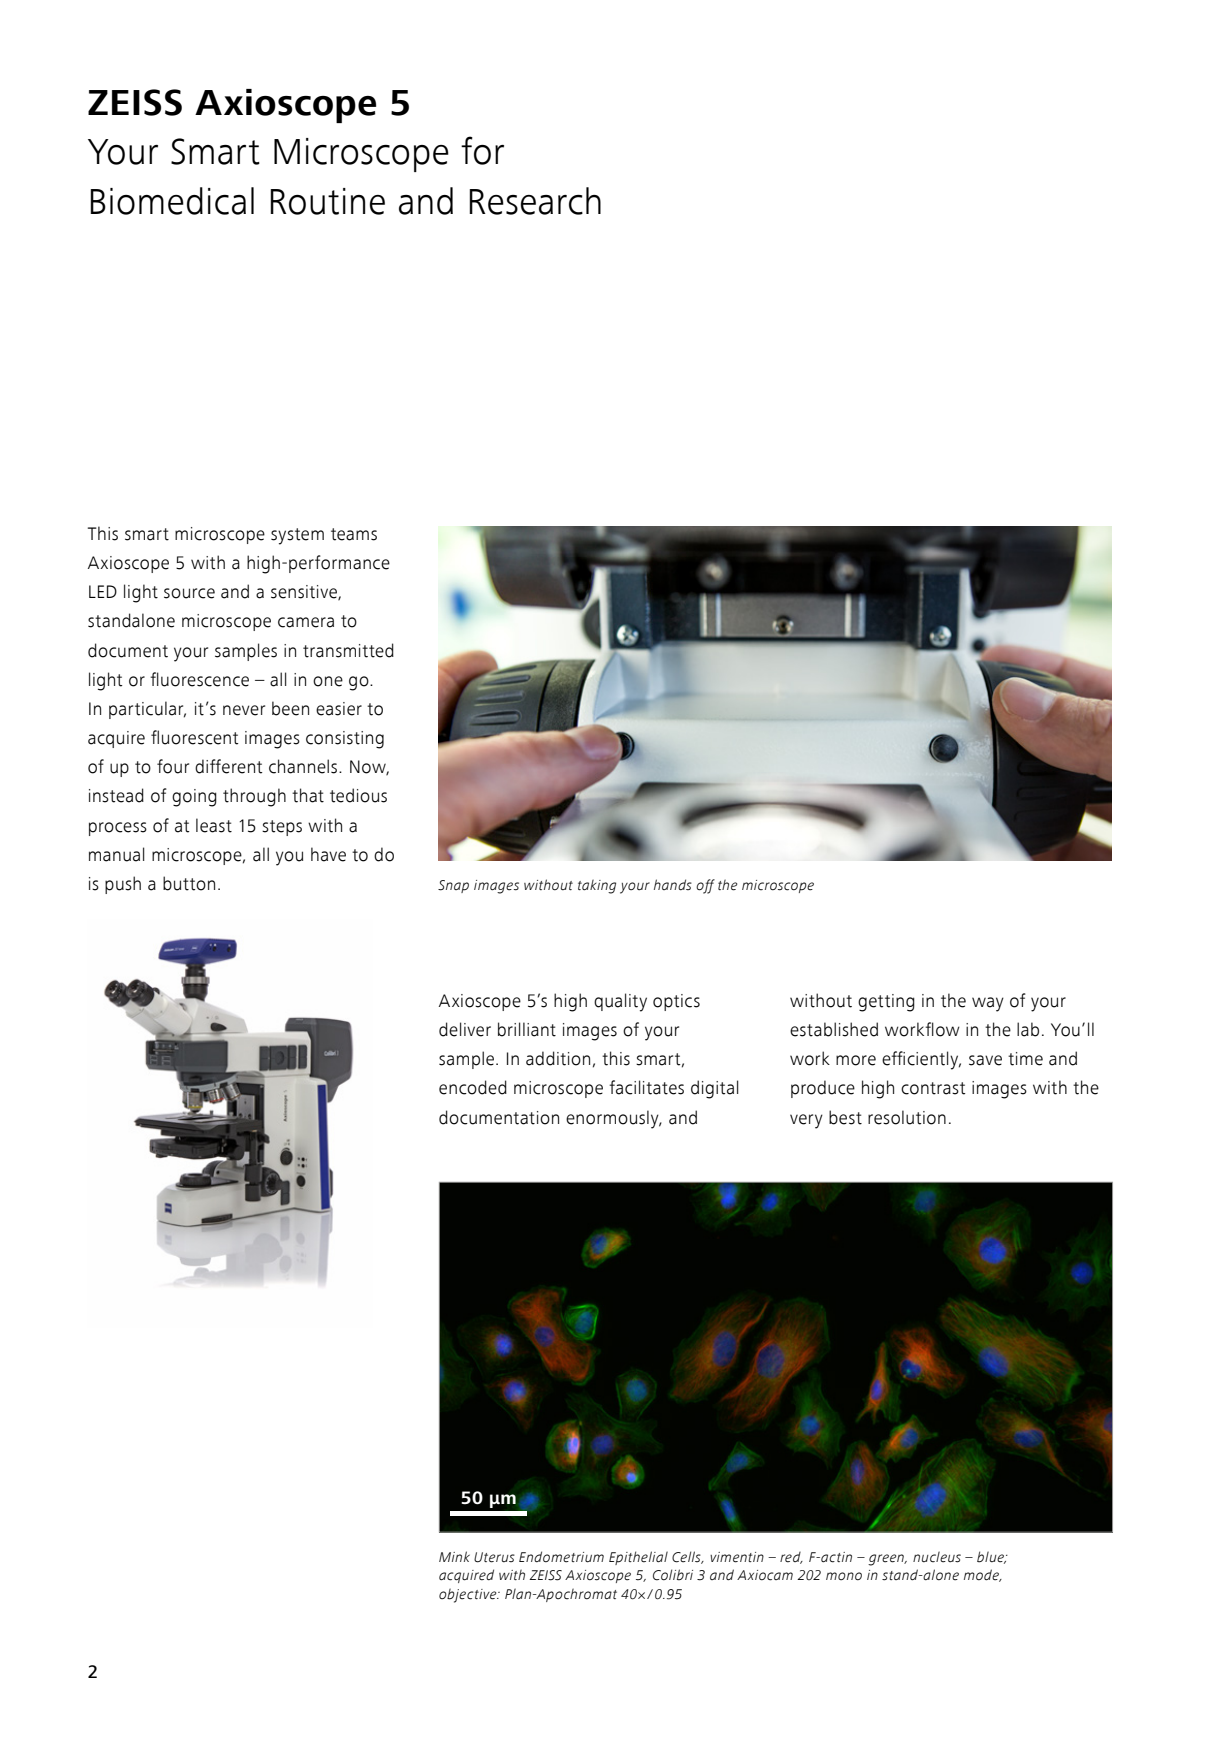  Describe the element at coordinates (172, 201) in the screenshot. I see `Biomedical` at that location.
